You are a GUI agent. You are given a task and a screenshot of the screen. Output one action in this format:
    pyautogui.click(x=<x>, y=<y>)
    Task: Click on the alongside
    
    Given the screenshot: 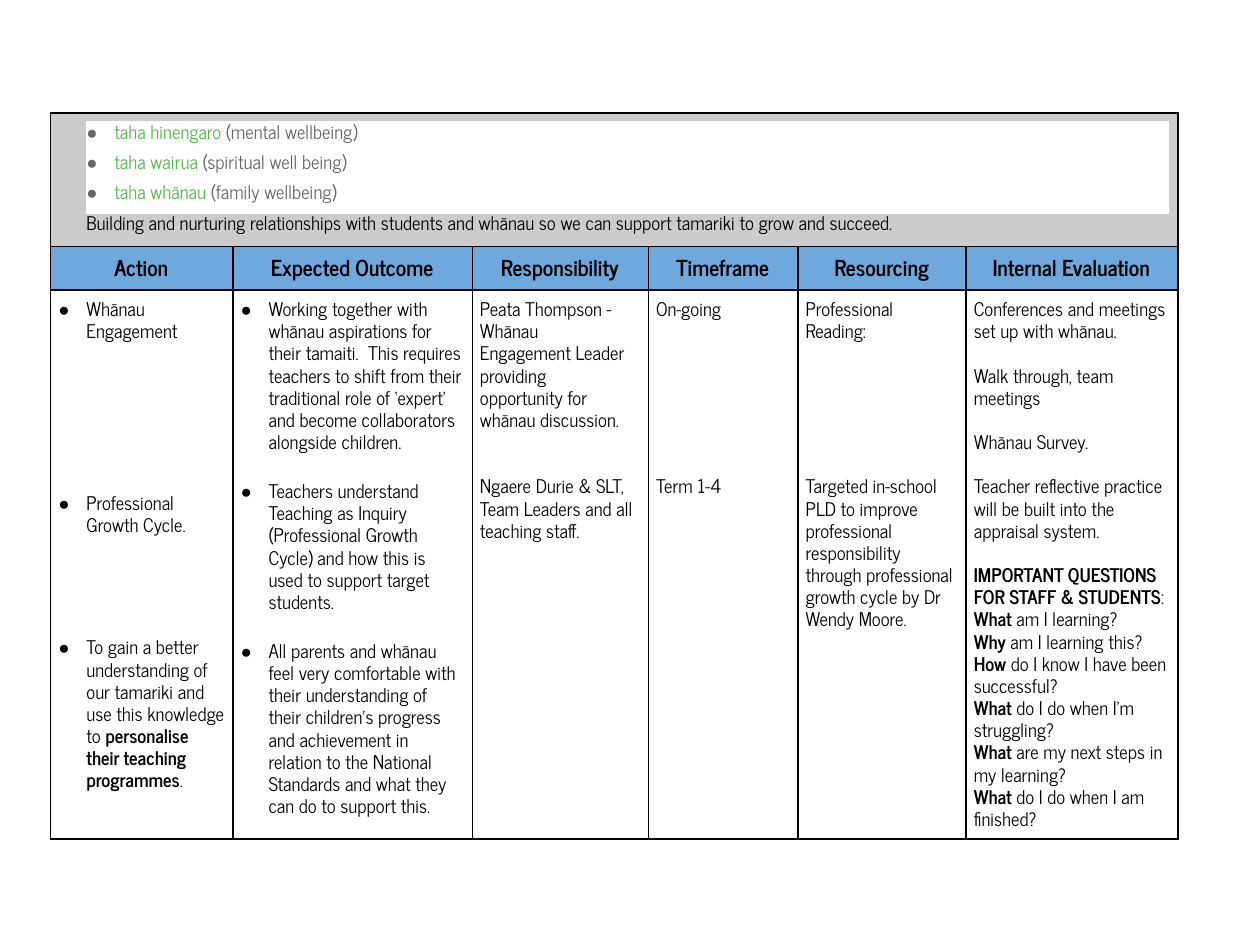 What is the action you would take?
    pyautogui.click(x=302, y=444)
